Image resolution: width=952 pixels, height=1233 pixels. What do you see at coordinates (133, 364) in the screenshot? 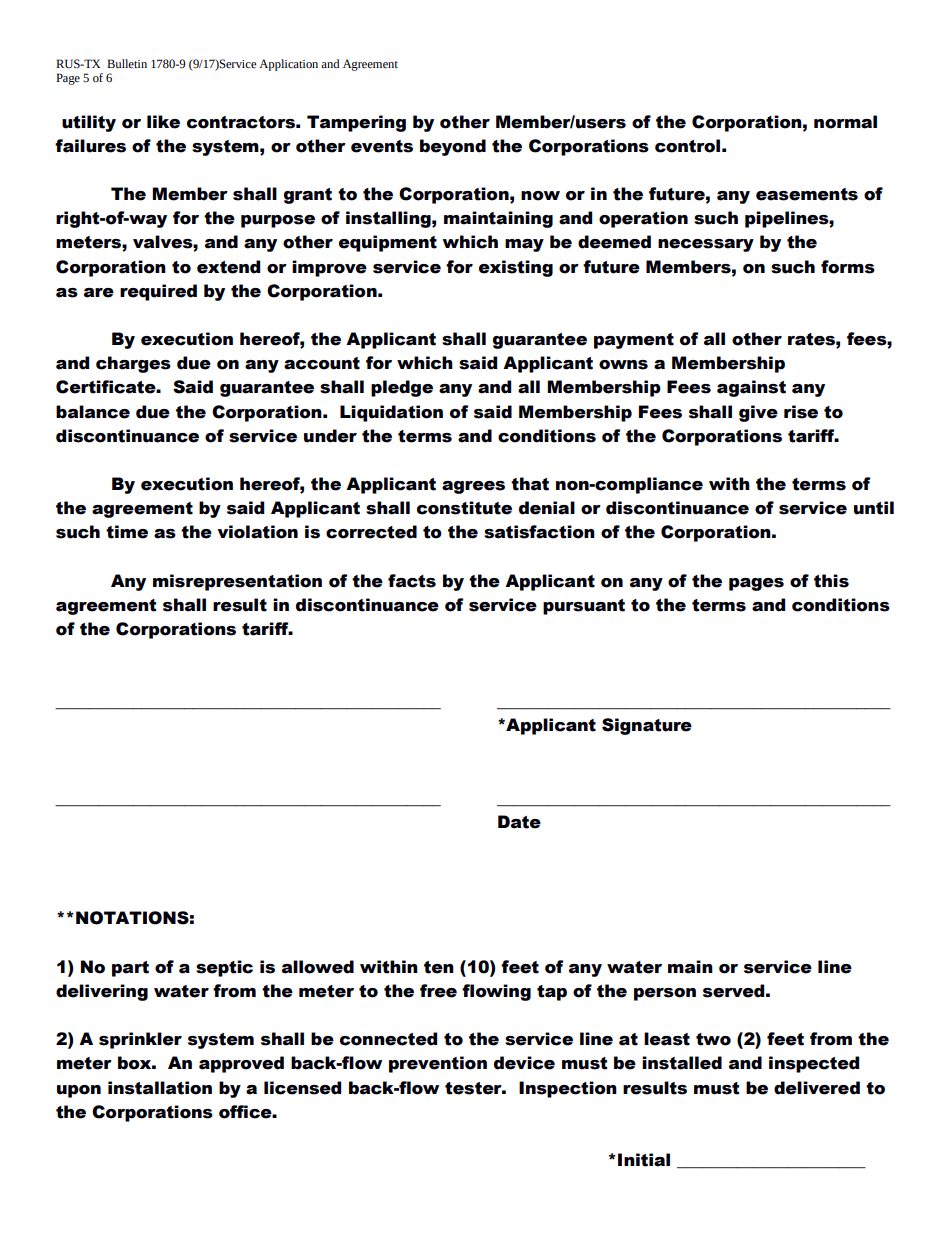
I see `charges` at bounding box center [133, 364].
